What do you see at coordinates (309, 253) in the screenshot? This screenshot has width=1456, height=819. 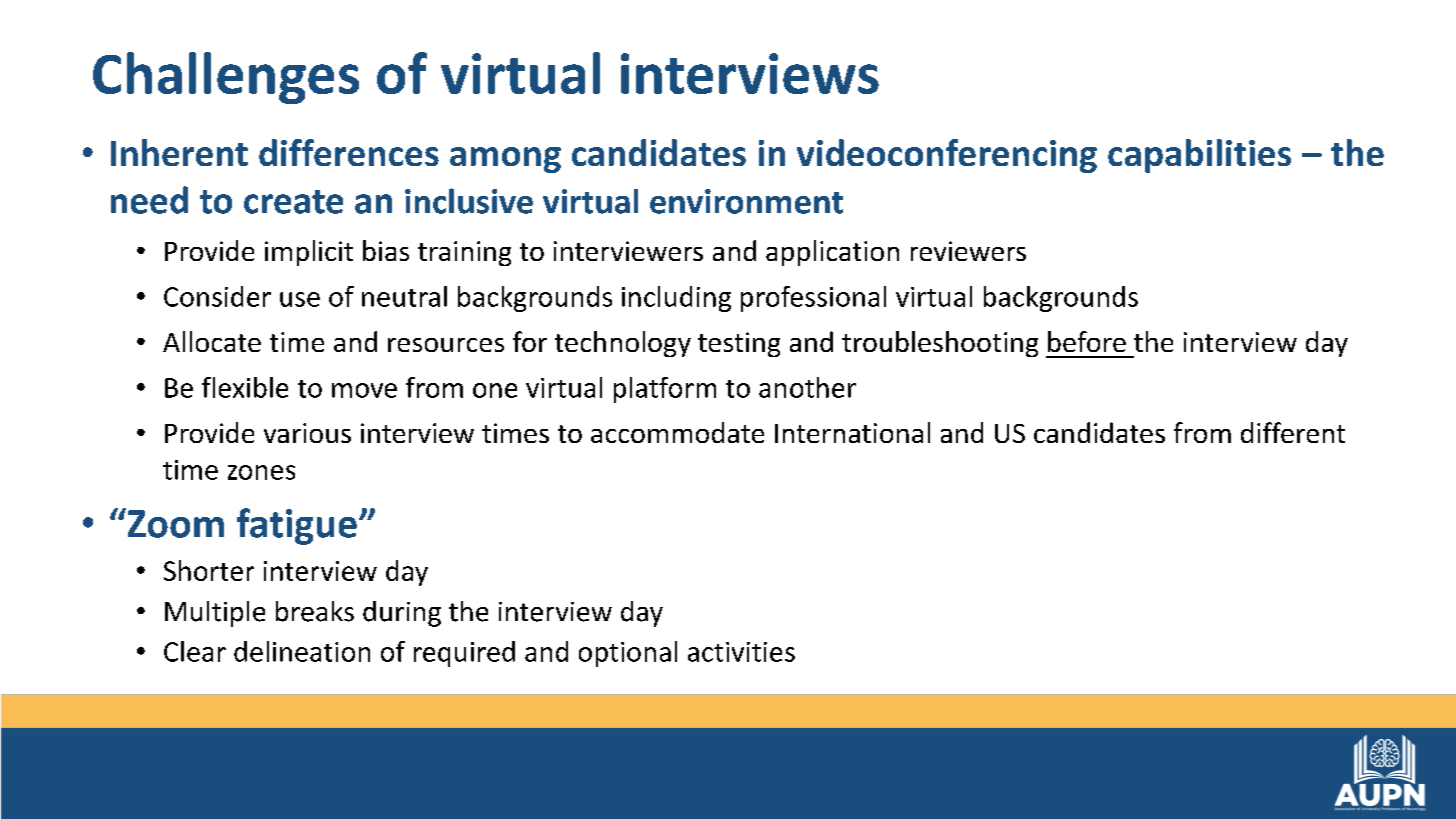 I see `implicit` at bounding box center [309, 253].
